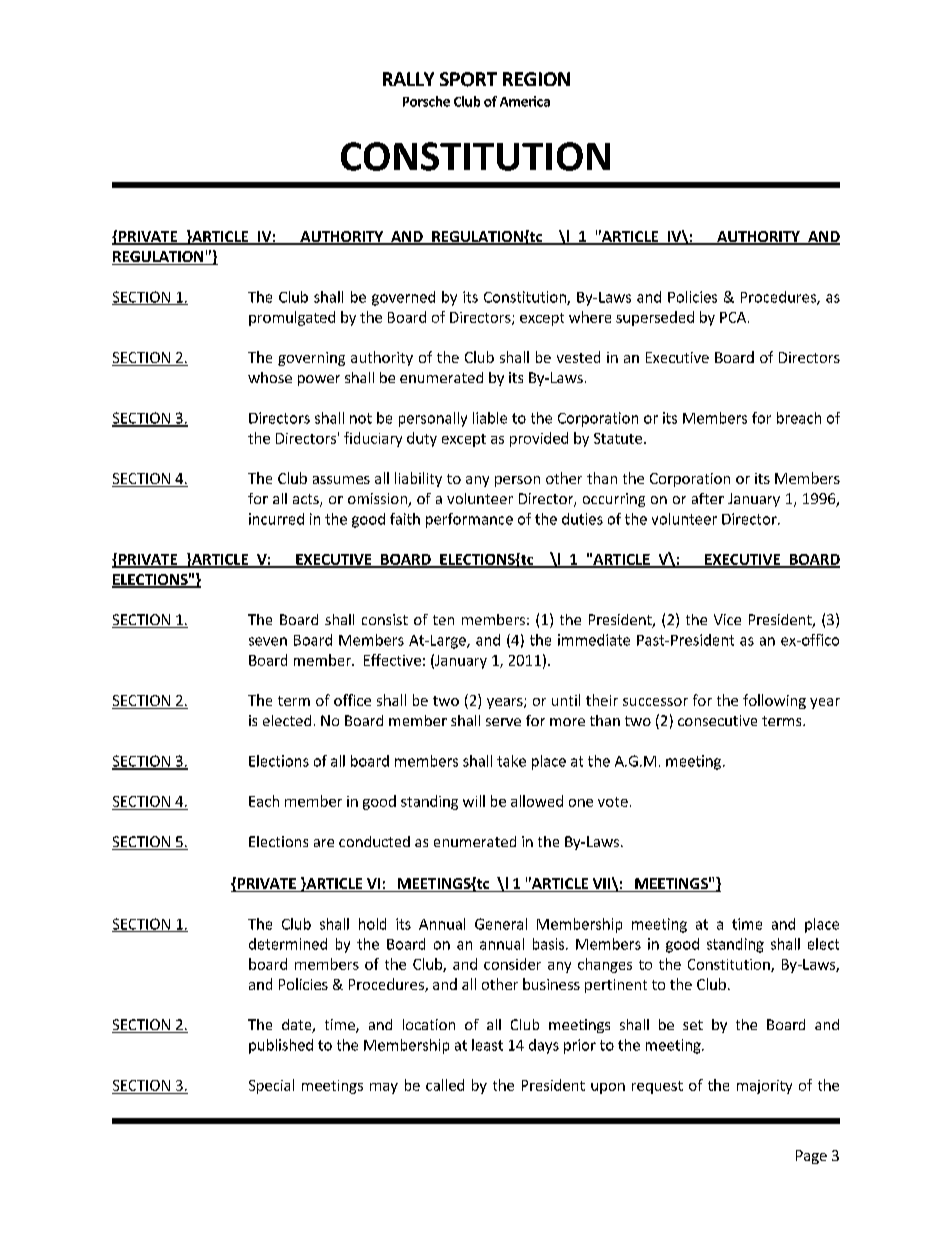 This screenshot has width=952, height=1233. Describe the element at coordinates (525, 101) in the screenshot. I see `America` at that location.
